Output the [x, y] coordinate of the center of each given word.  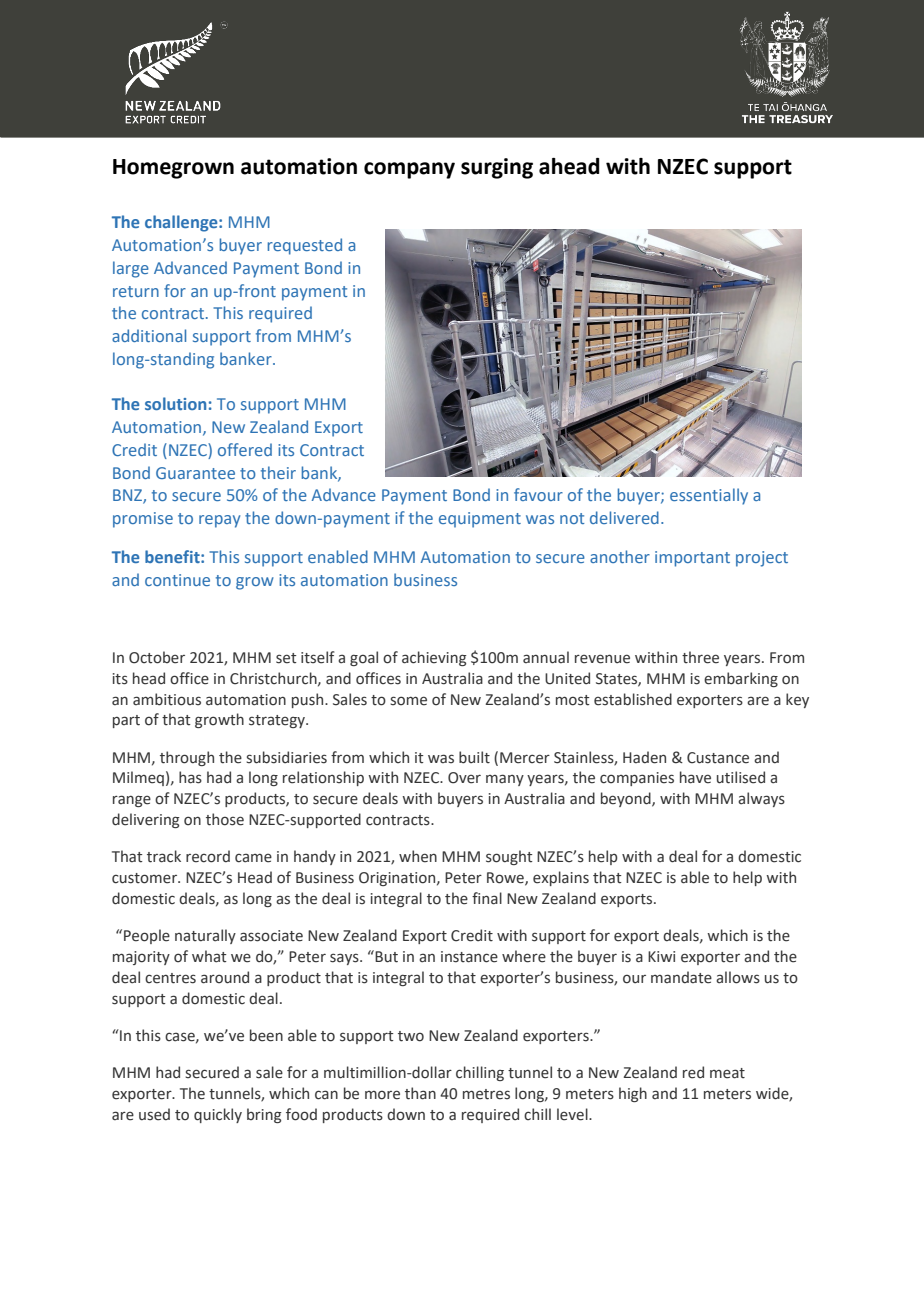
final [487, 898]
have [695, 777]
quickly [218, 1115]
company [409, 170]
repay [219, 521]
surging [497, 168]
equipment [480, 520]
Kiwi [661, 956]
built [474, 757]
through [187, 758]
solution [175, 403]
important [692, 559]
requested [305, 246]
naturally [205, 936]
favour [538, 494]
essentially [709, 496]
